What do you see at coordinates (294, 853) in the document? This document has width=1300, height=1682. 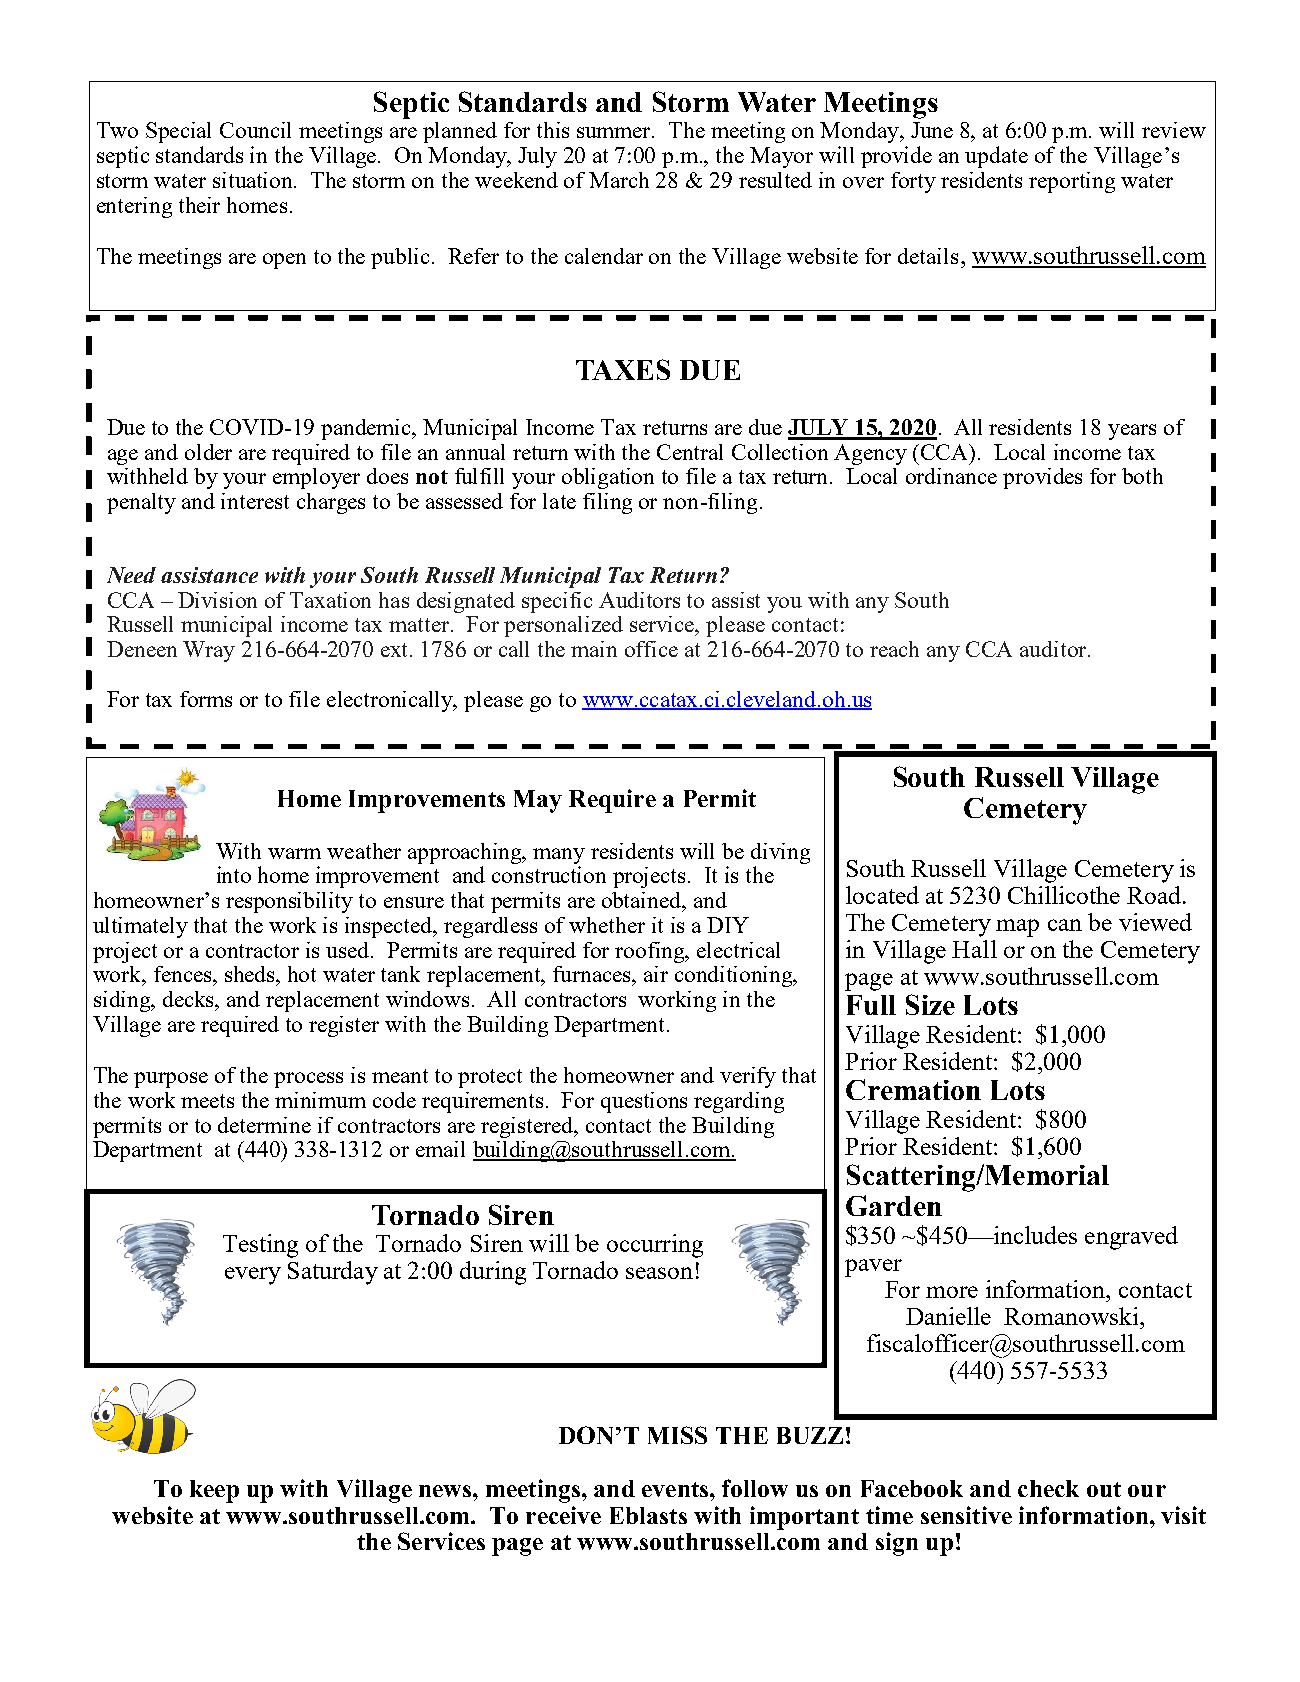 I see `warm` at bounding box center [294, 853].
